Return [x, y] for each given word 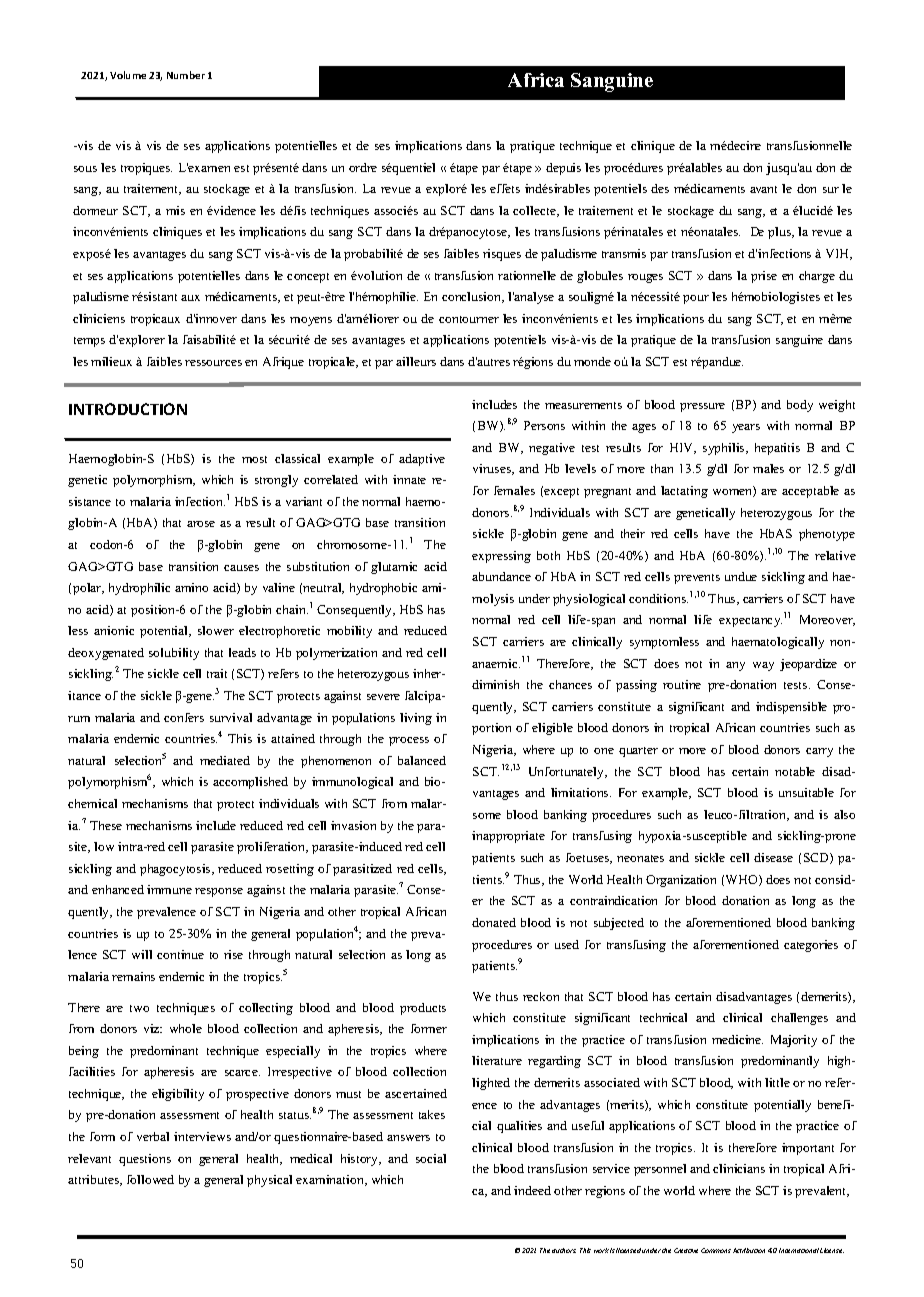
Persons [544, 425]
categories [811, 946]
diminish [495, 684]
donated [494, 922]
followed [150, 1179]
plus [780, 233]
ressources [213, 363]
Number [186, 75]
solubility [174, 654]
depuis [563, 169]
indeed [532, 1190]
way [763, 666]
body [800, 406]
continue [180, 954]
